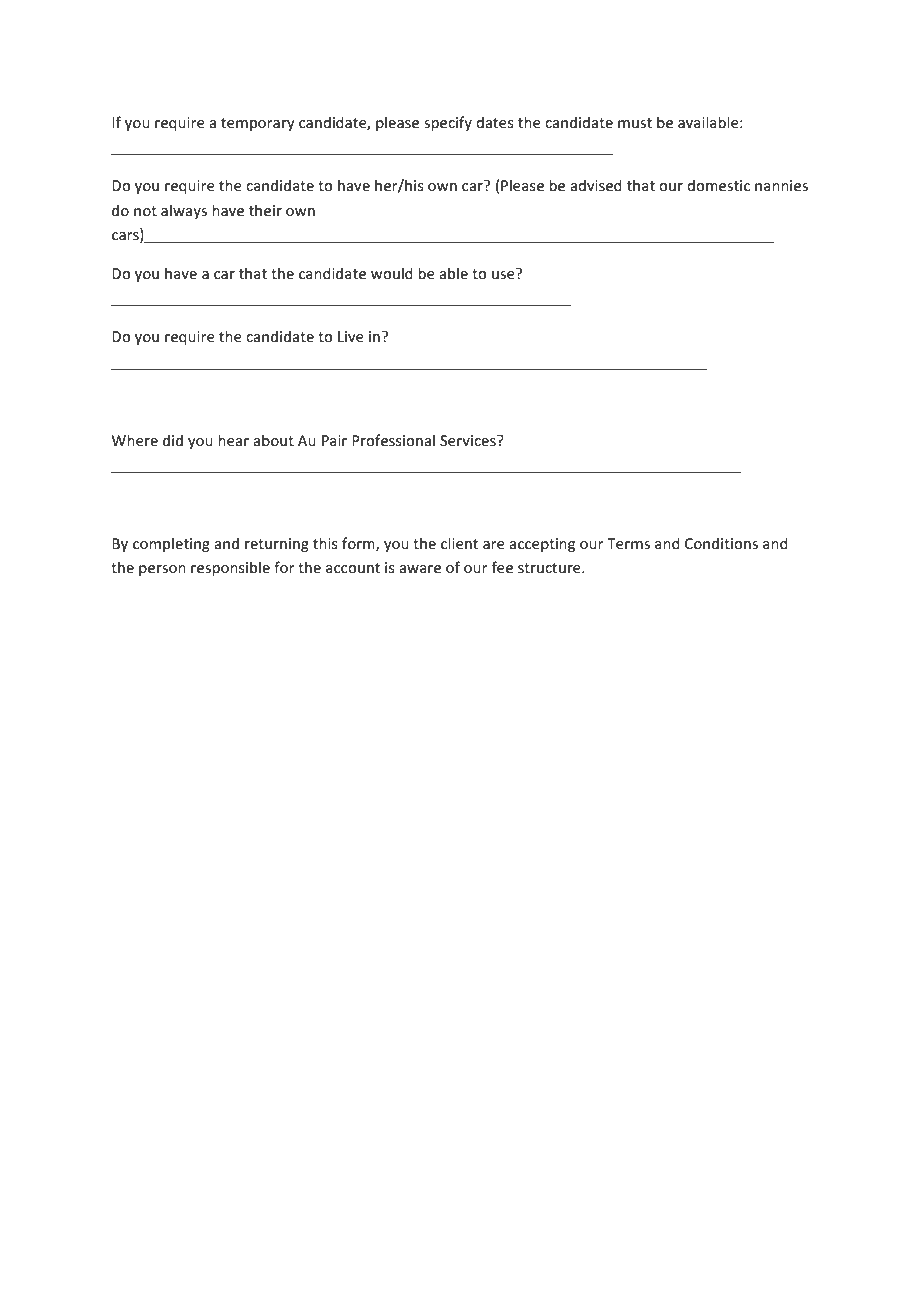  I want to click on responsible, so click(230, 568).
